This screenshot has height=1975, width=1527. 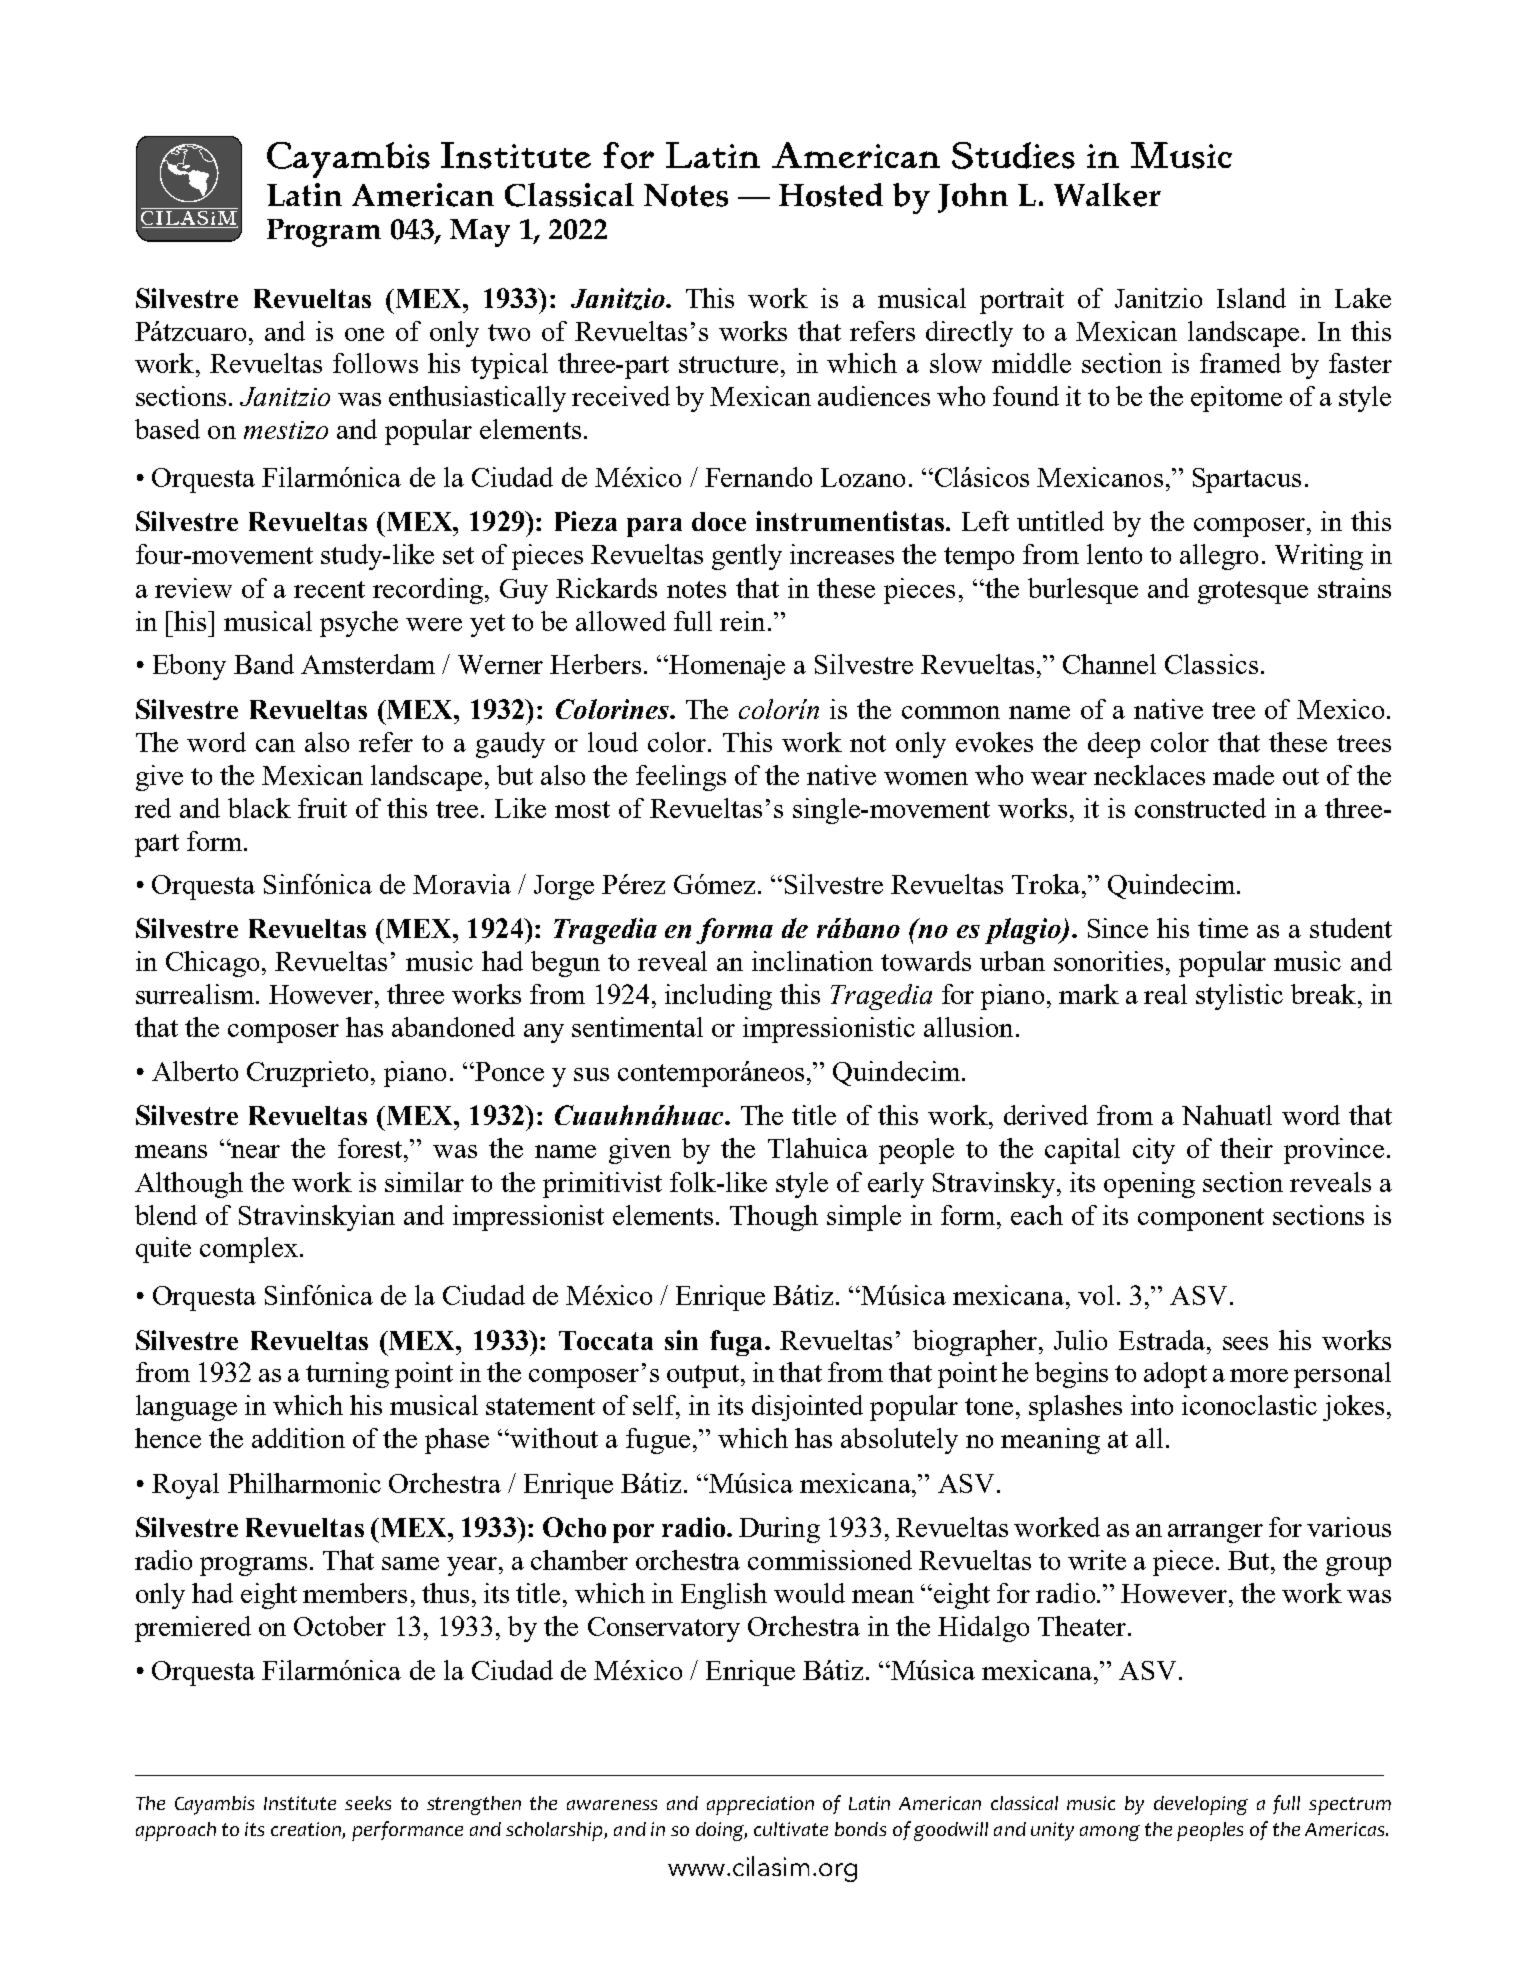 What do you see at coordinates (1239, 997) in the screenshot?
I see `stylistic` at bounding box center [1239, 997].
